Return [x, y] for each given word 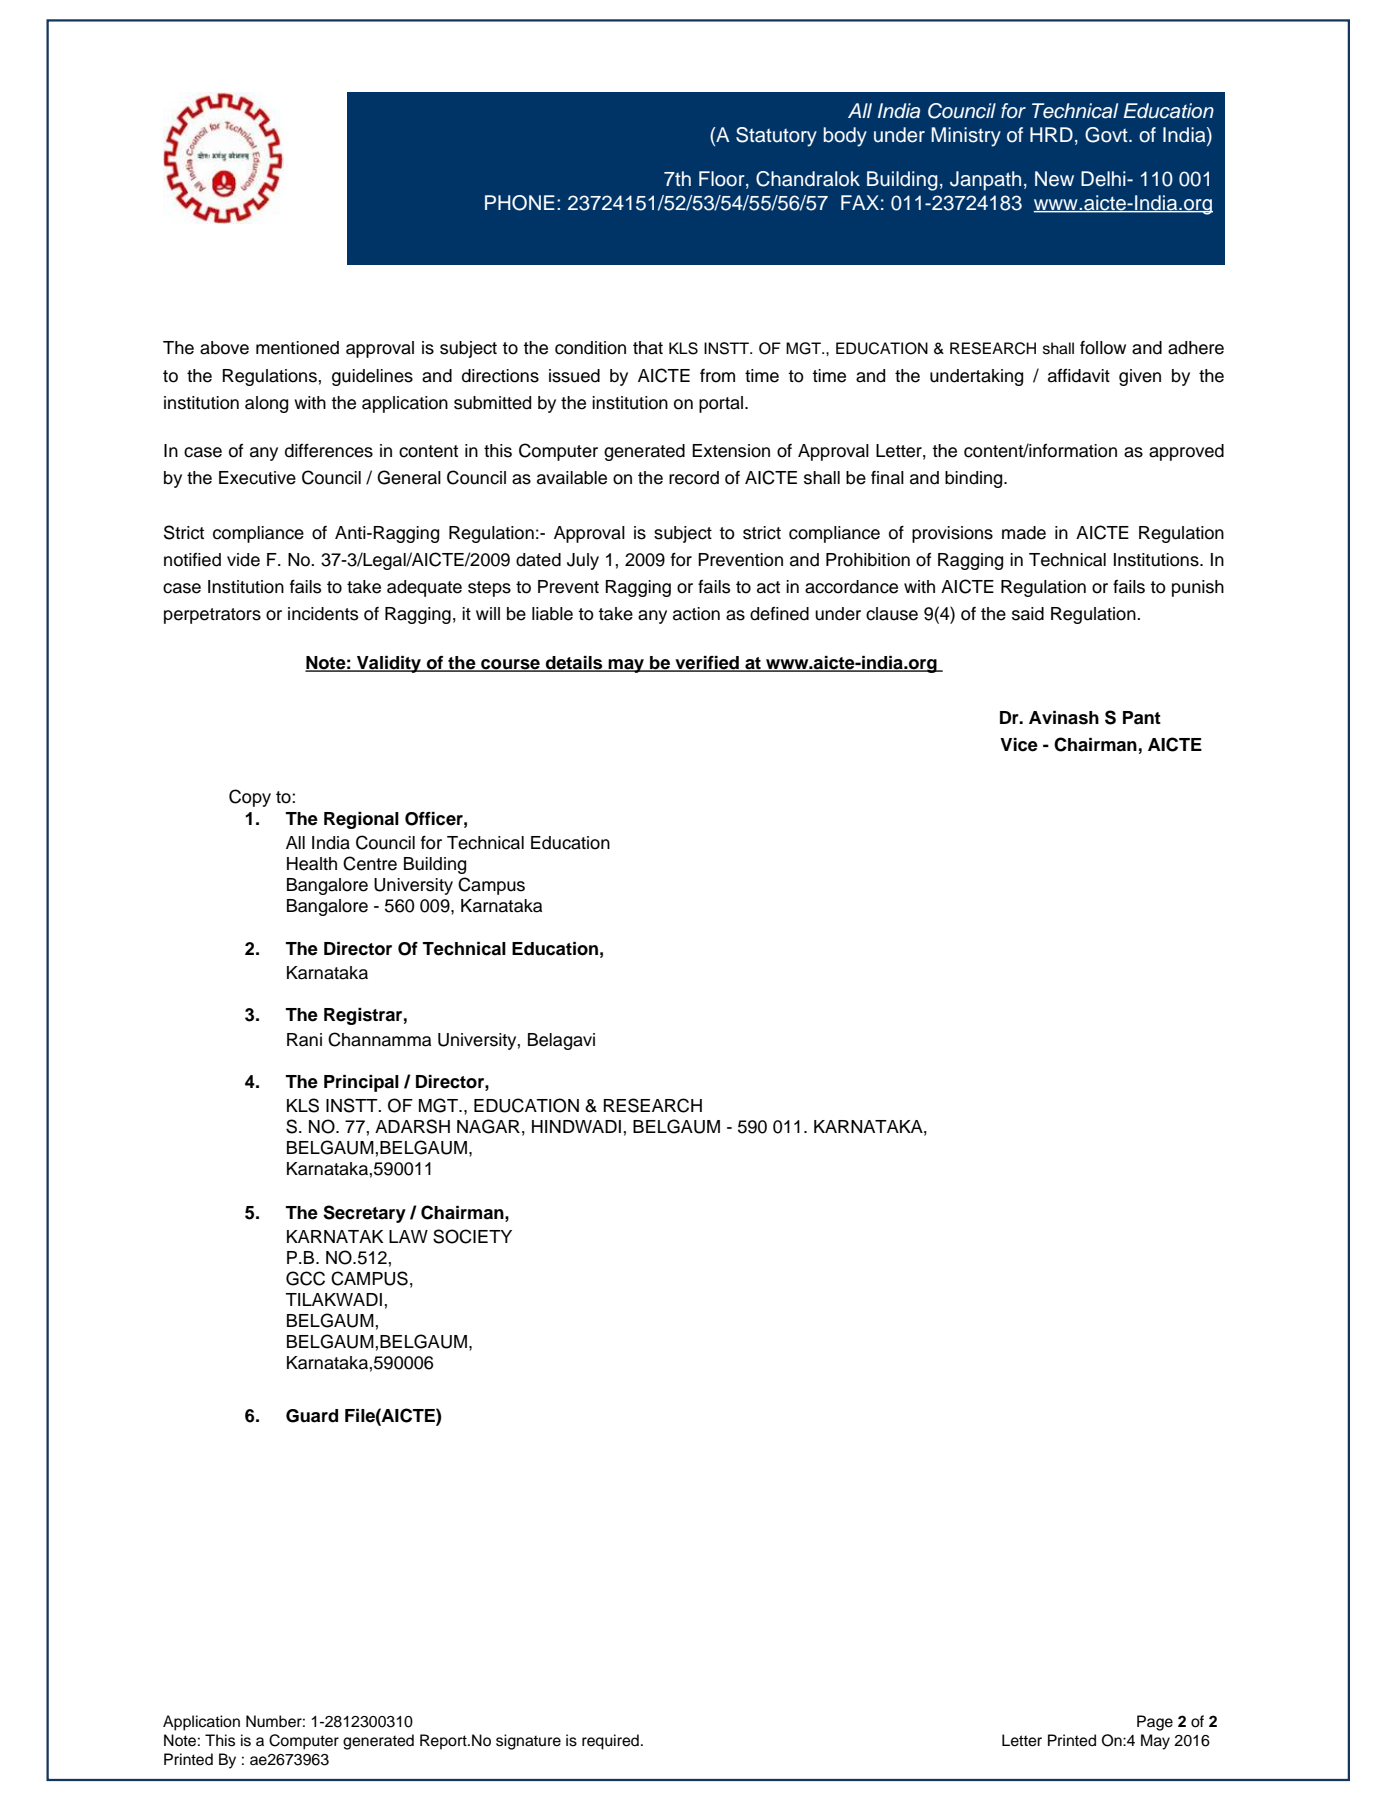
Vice [1019, 745]
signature [528, 1742]
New [1054, 179]
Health [312, 864]
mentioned [297, 348]
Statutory [776, 137]
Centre [370, 863]
